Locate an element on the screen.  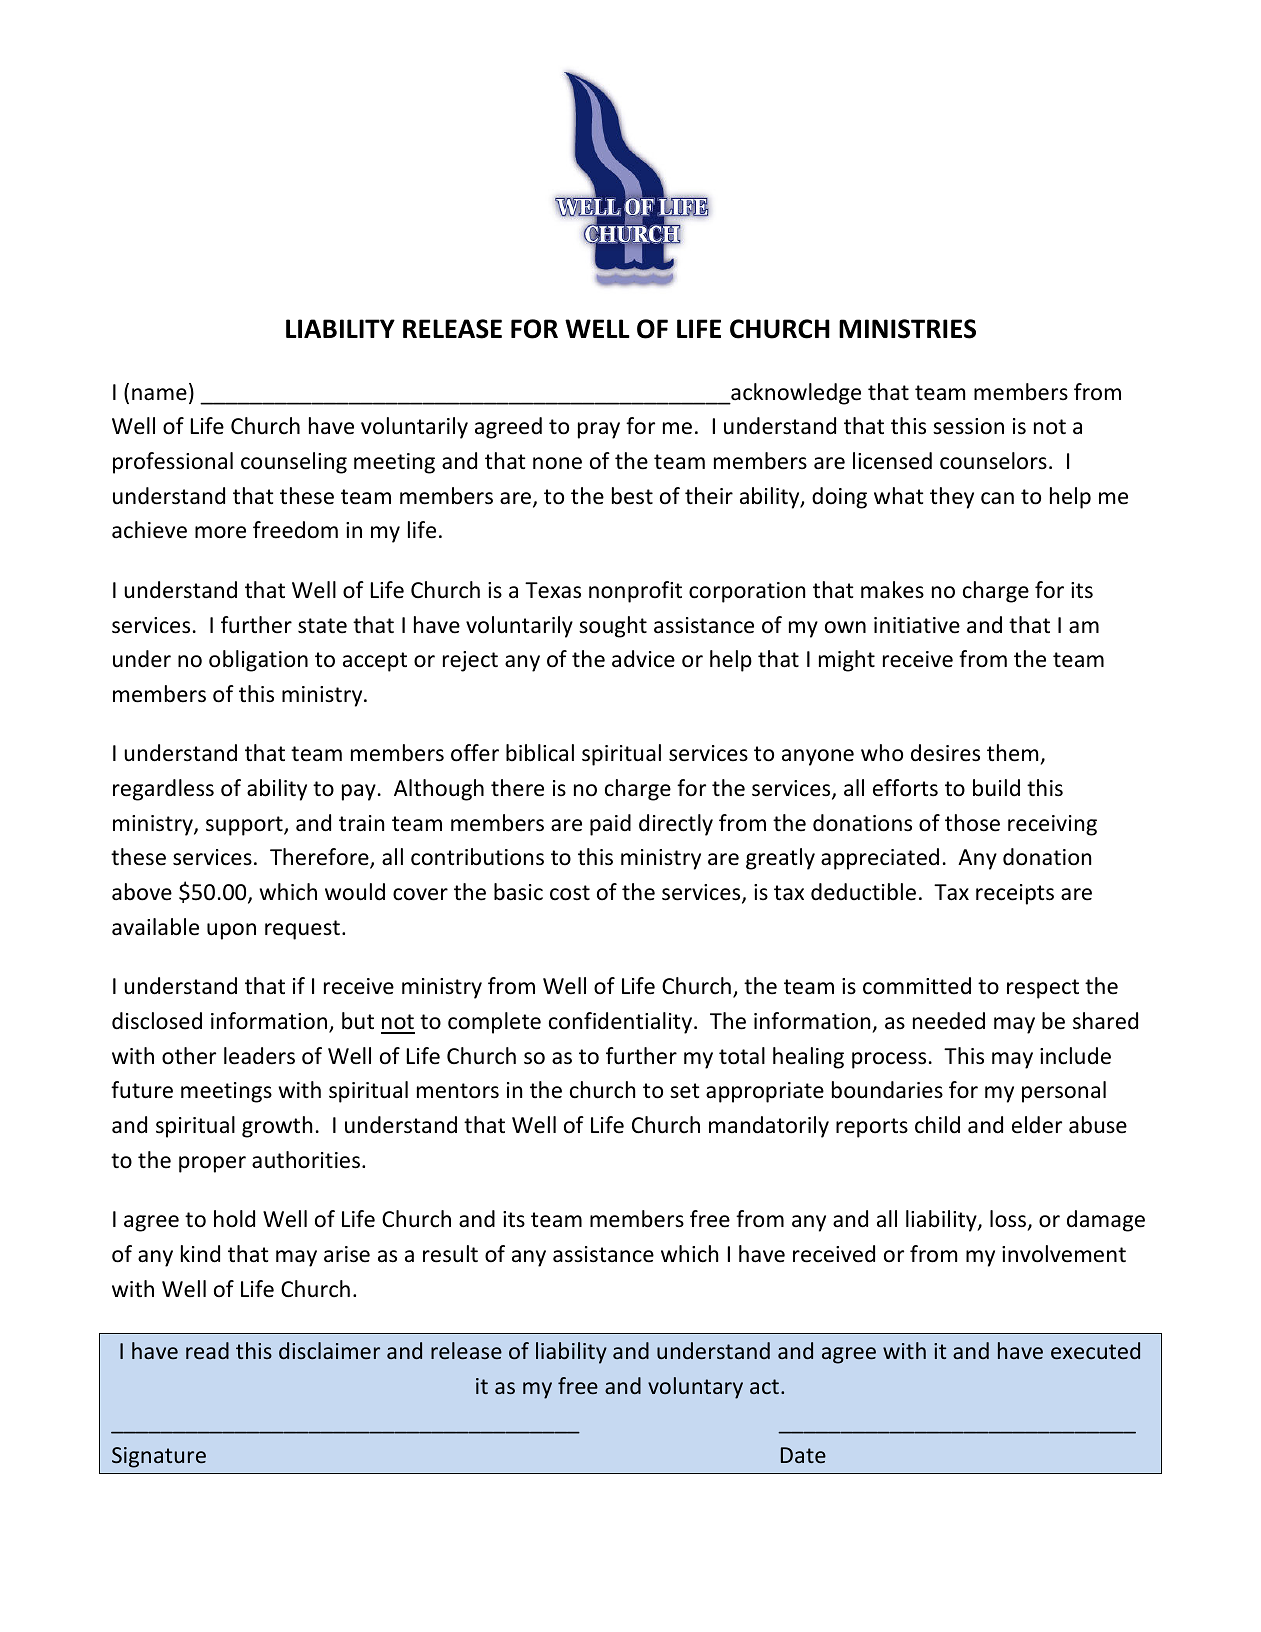
name is located at coordinates (159, 394).
